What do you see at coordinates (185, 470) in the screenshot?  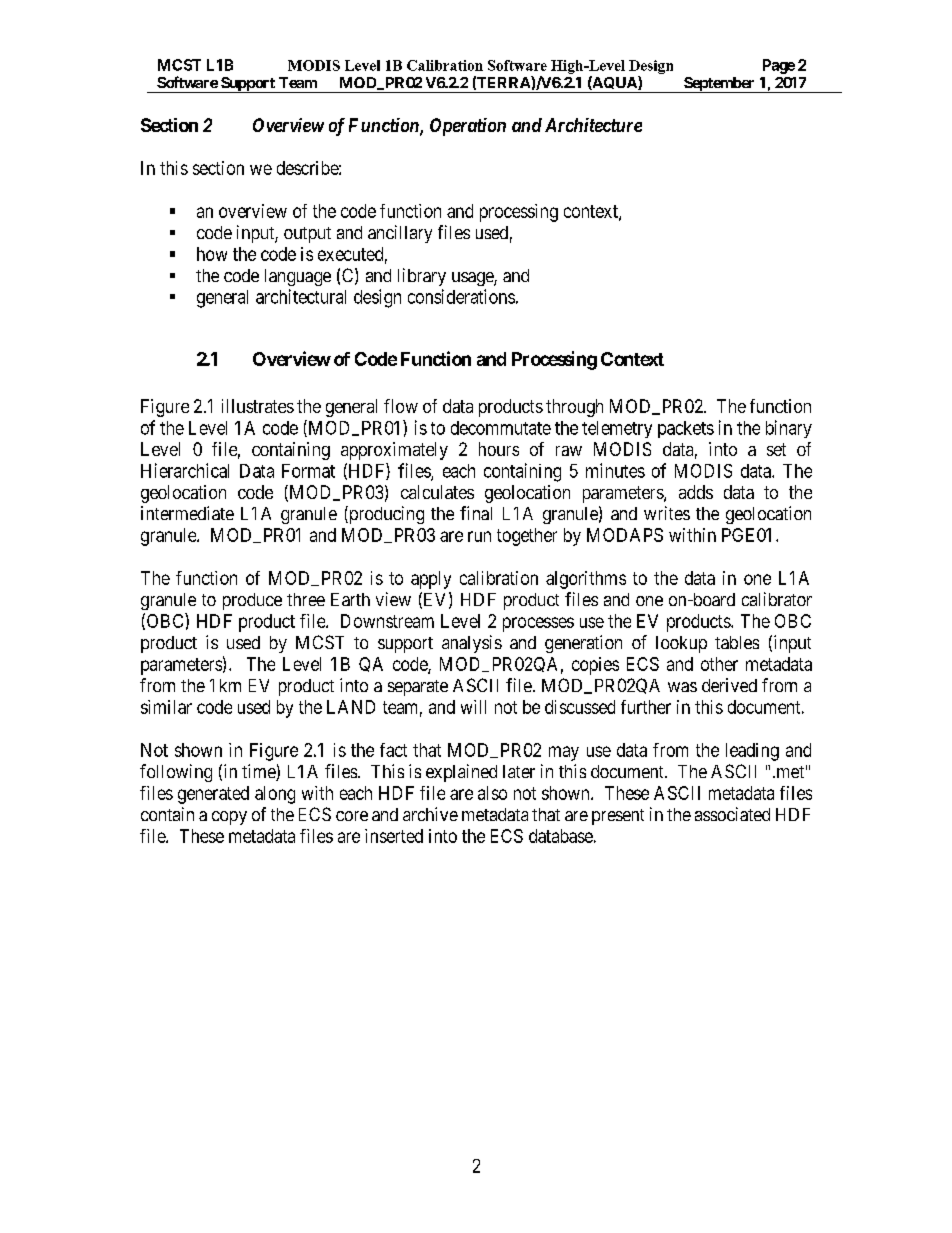 I see `Hierarchical` at bounding box center [185, 470].
